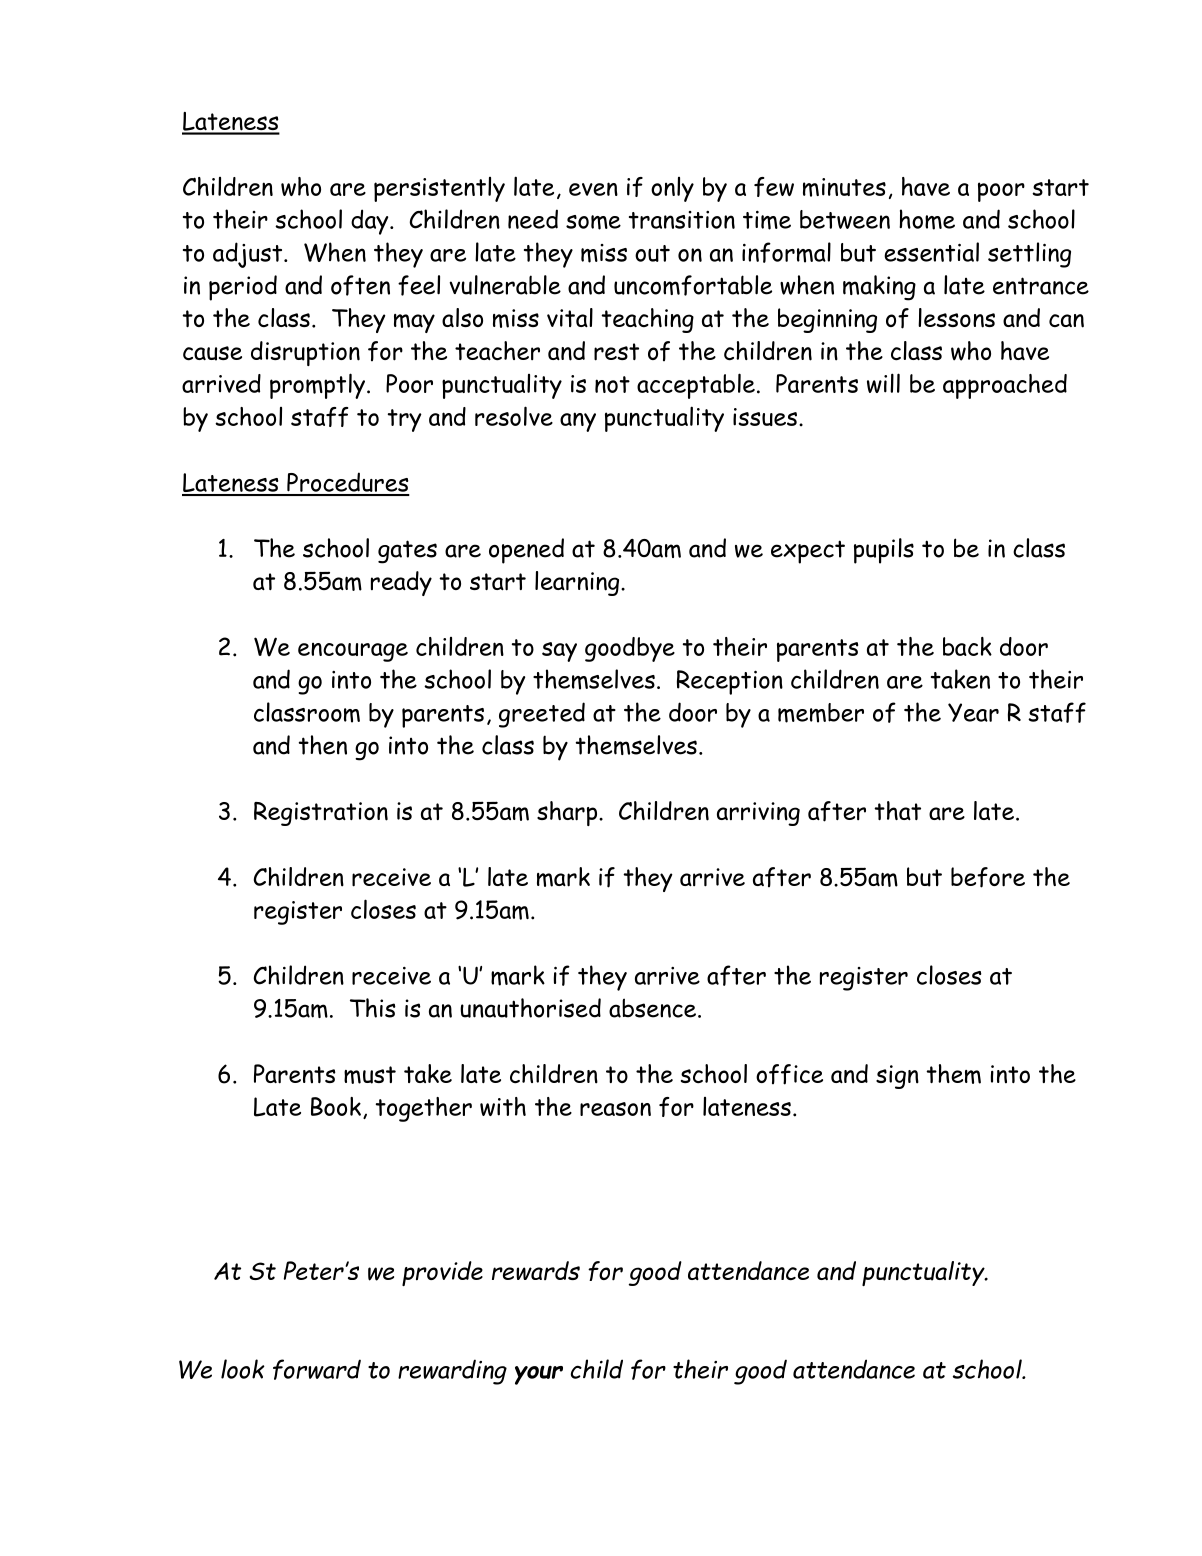 The height and width of the document is (1556, 1202). Describe the element at coordinates (682, 220) in the document. I see `transition` at that location.
